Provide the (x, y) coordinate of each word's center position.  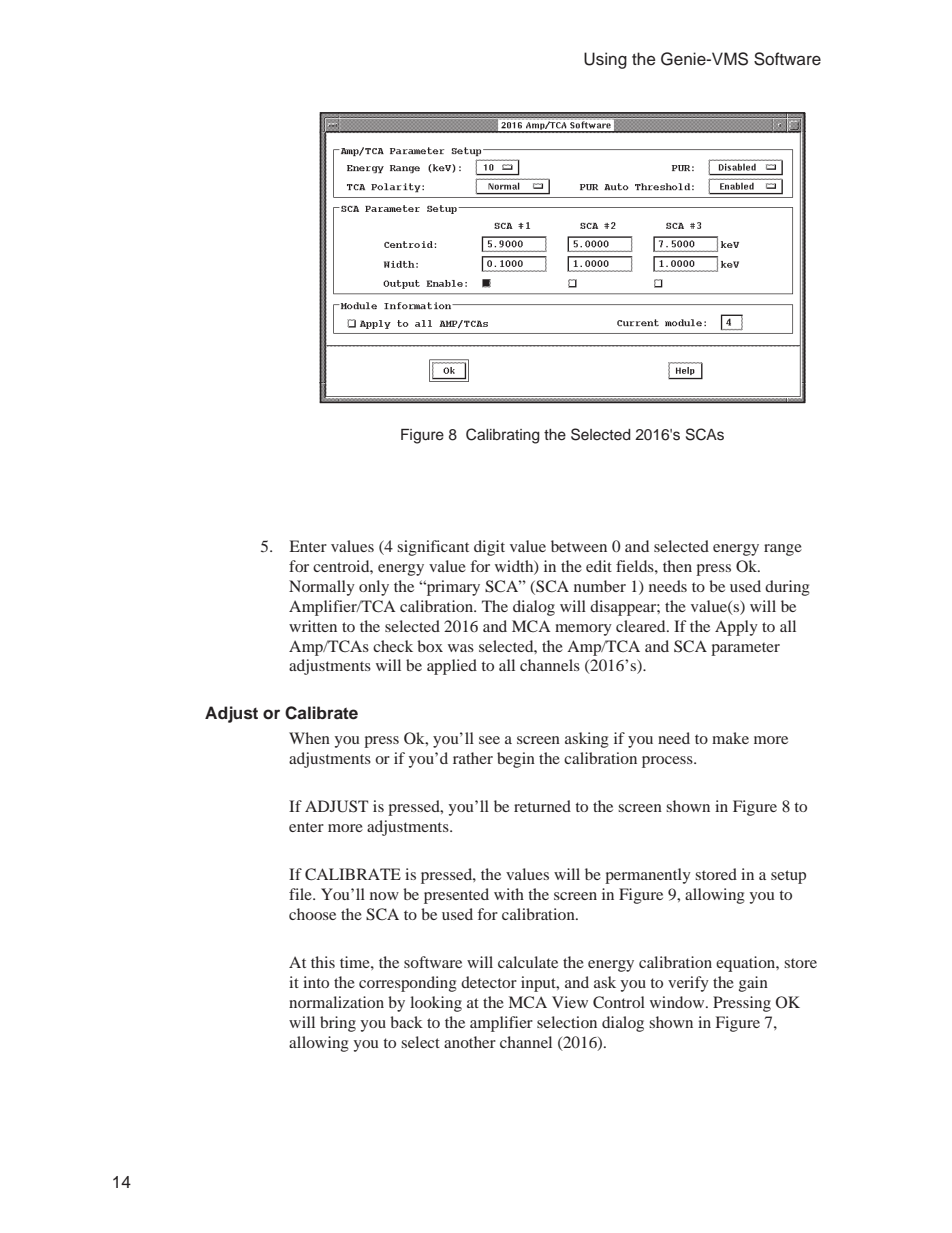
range (783, 550)
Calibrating (503, 436)
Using (605, 60)
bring (338, 1024)
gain (753, 984)
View (570, 1002)
